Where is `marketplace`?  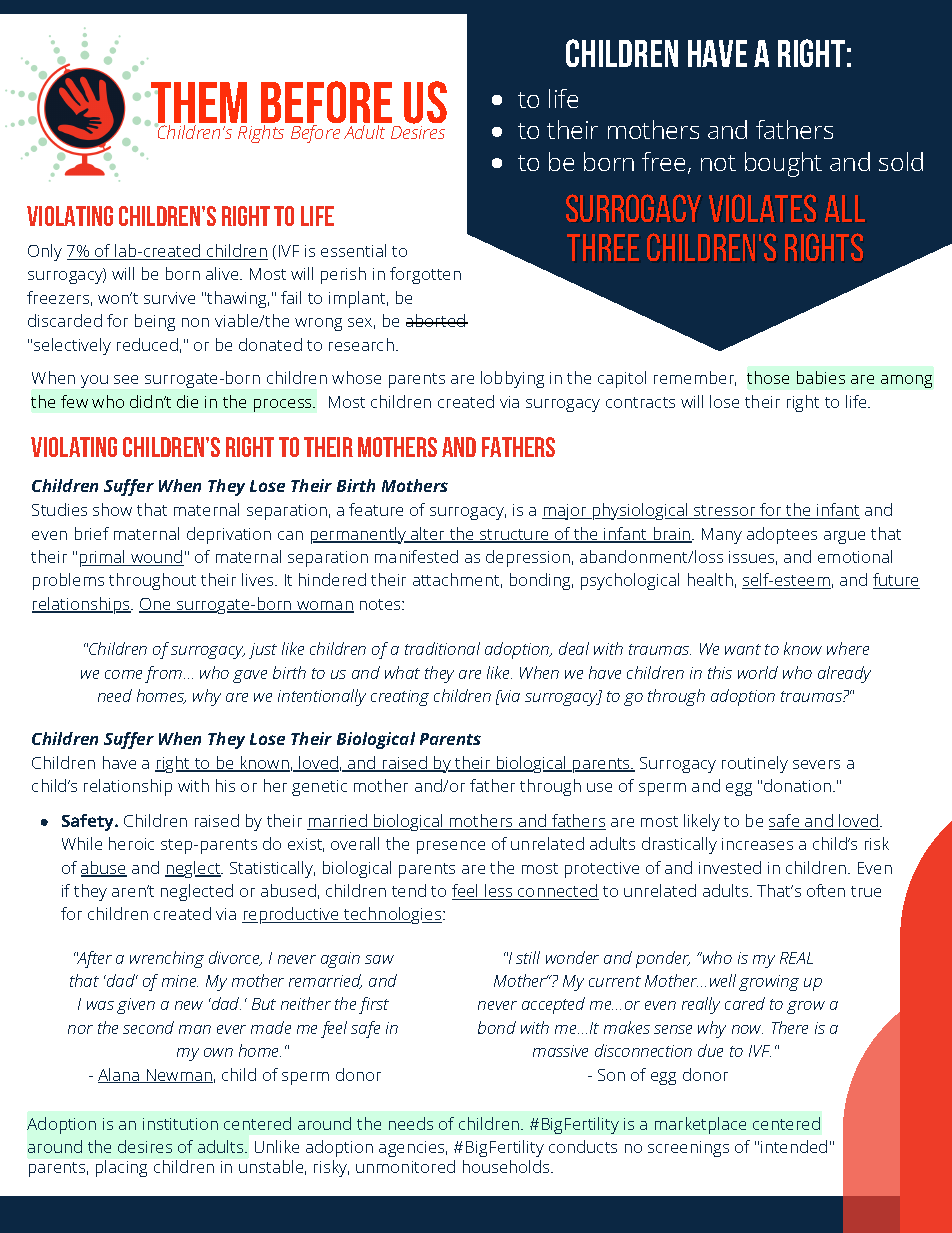
marketplace is located at coordinates (700, 1125).
